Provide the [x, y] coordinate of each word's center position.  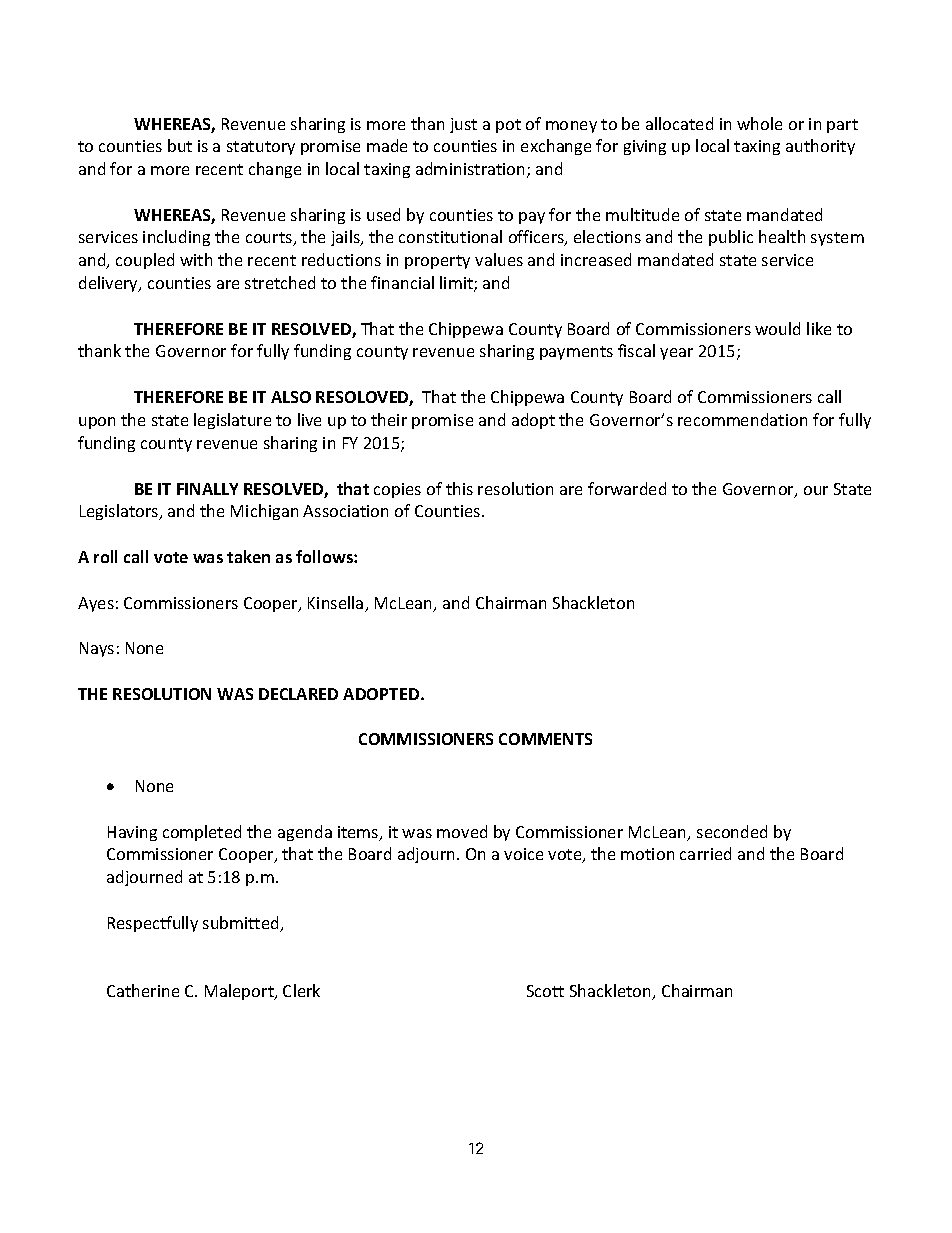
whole [759, 123]
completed [202, 833]
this [459, 488]
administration [472, 170]
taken [248, 556]
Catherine [143, 990]
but [180, 145]
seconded [732, 831]
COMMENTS [545, 739]
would [777, 328]
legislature [232, 421]
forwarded [627, 488]
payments [576, 353]
